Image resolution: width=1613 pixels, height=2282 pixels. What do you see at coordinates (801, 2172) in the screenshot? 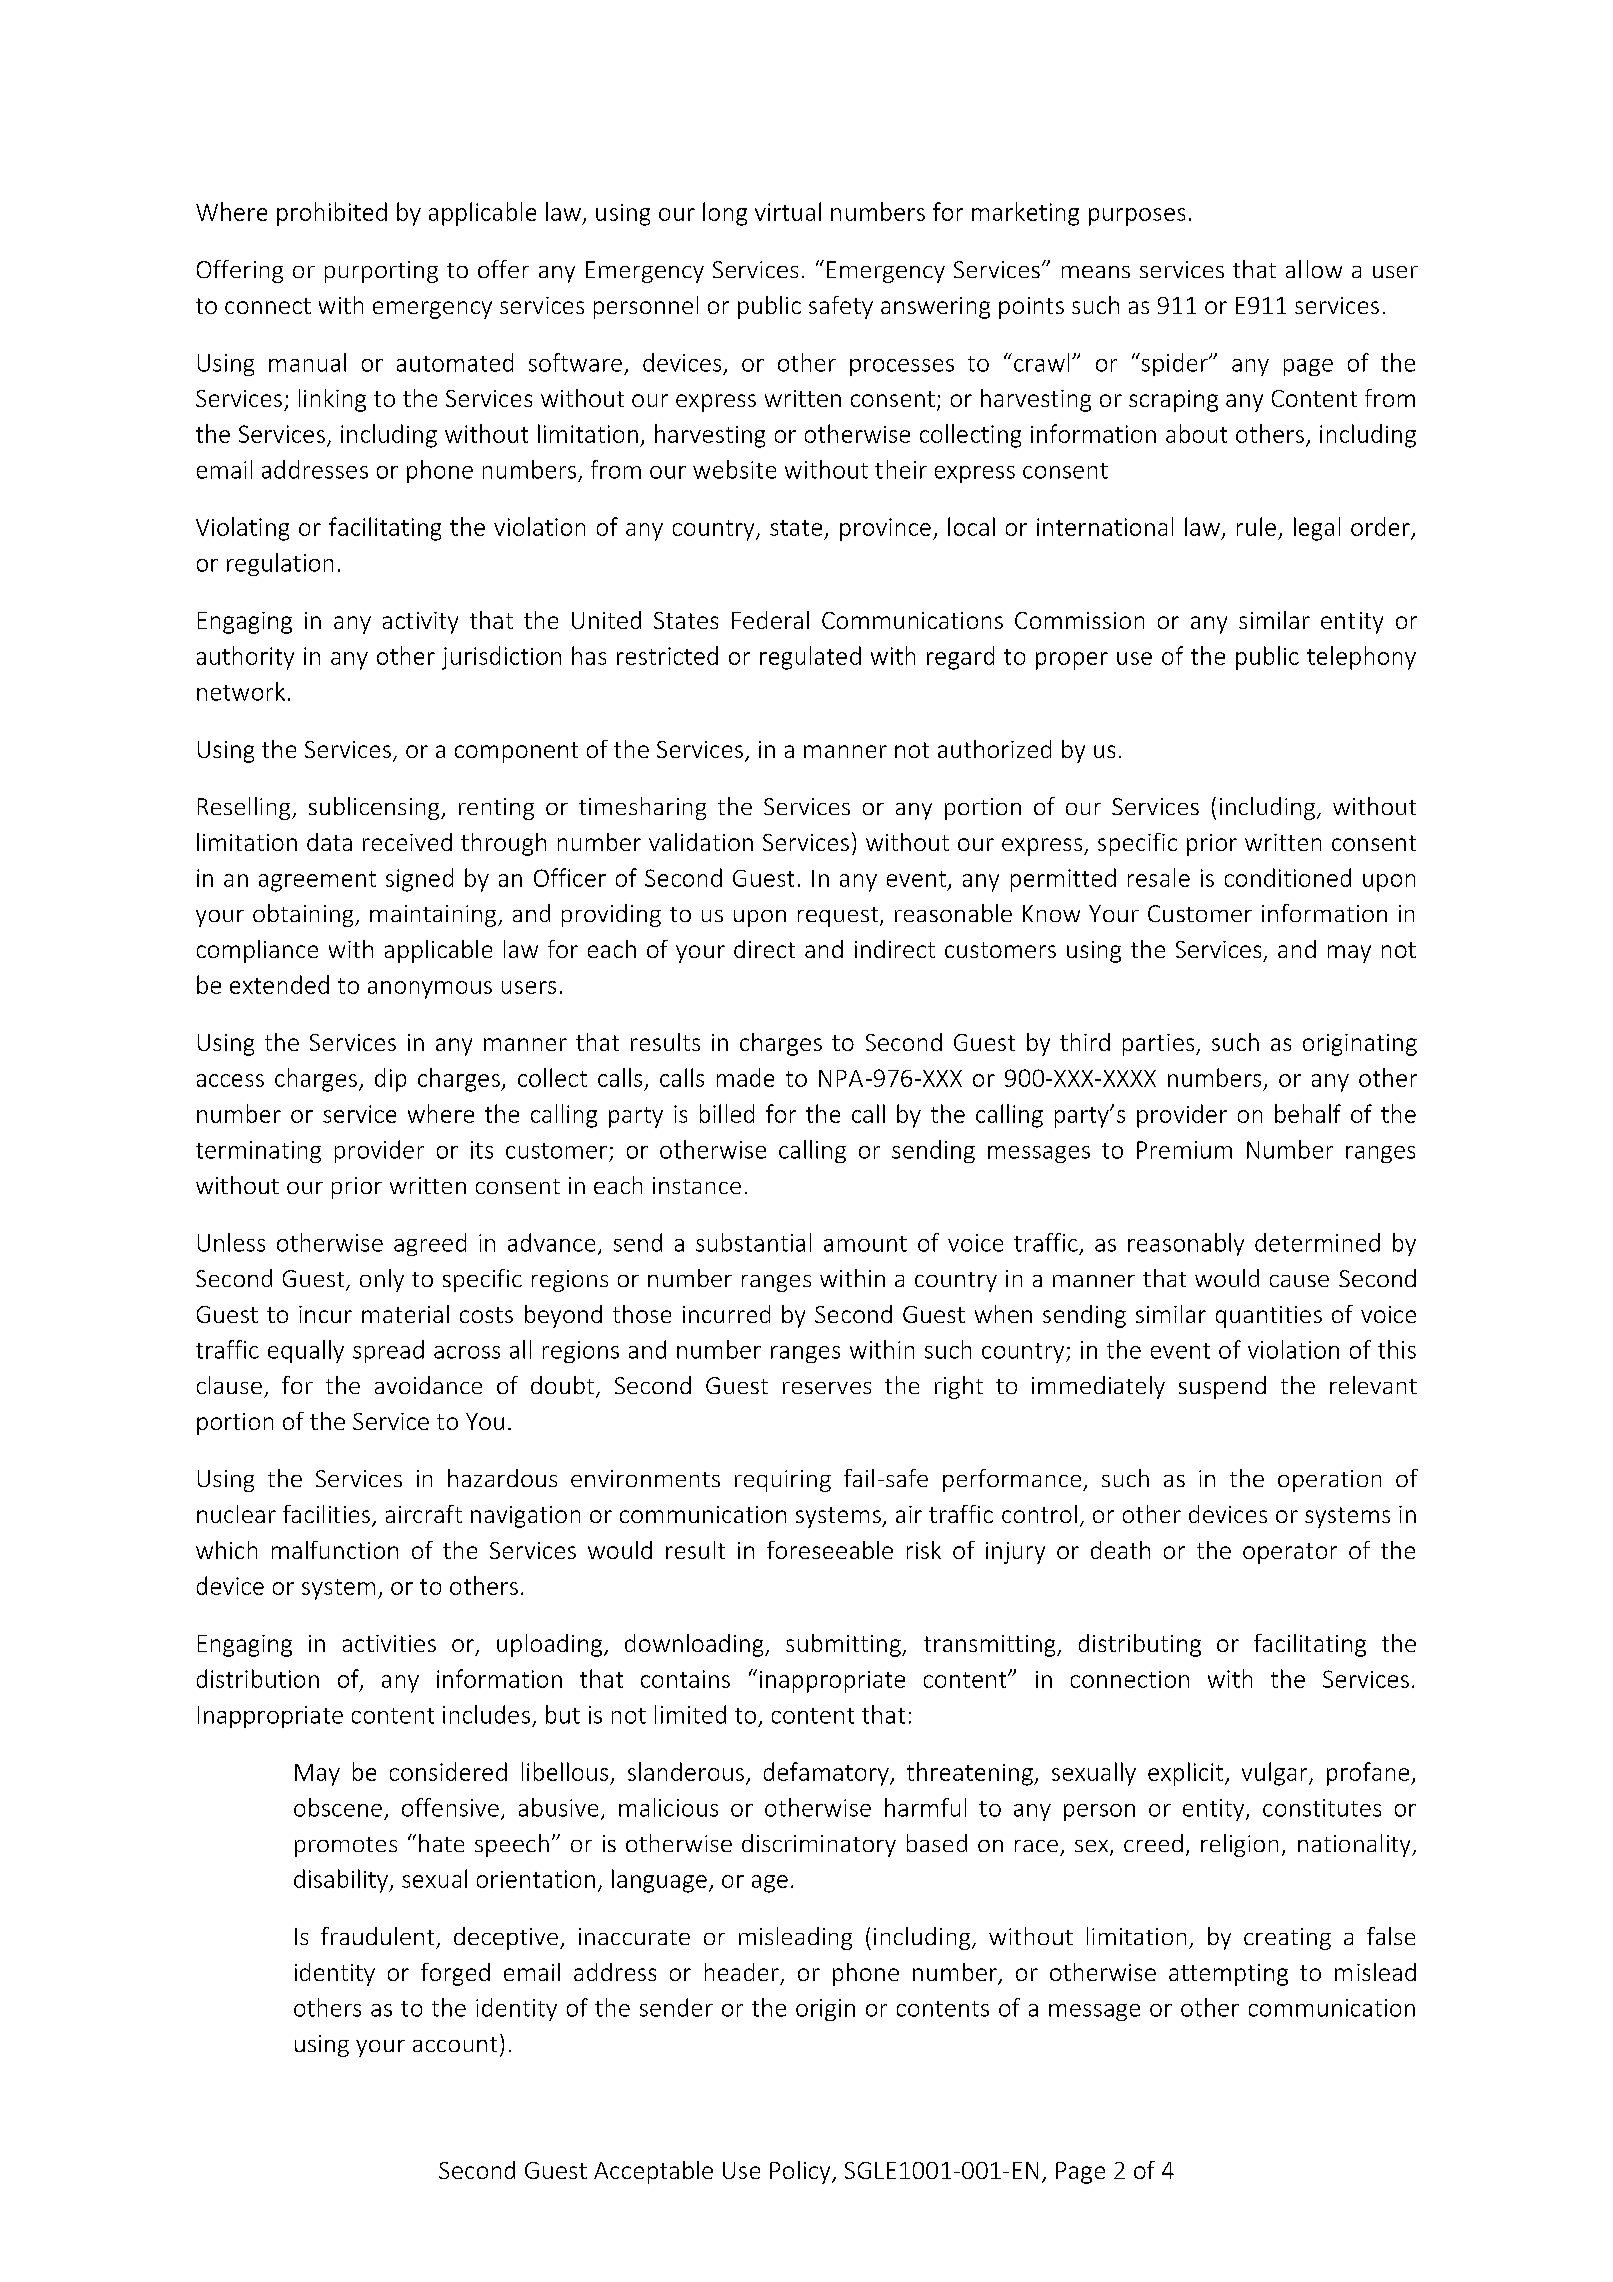
I see `Policy` at bounding box center [801, 2172].
